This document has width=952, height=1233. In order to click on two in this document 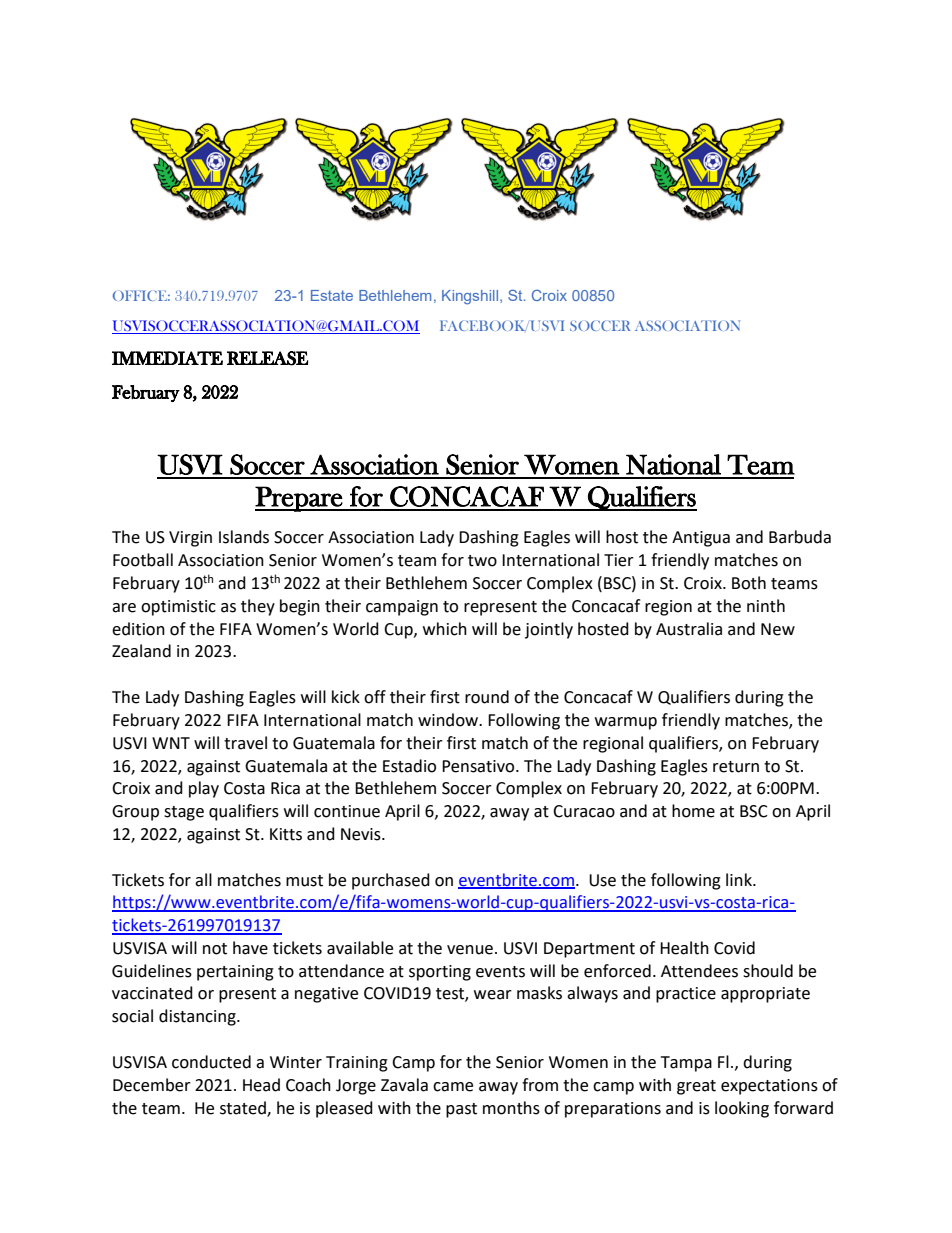, I will do `click(482, 561)`.
